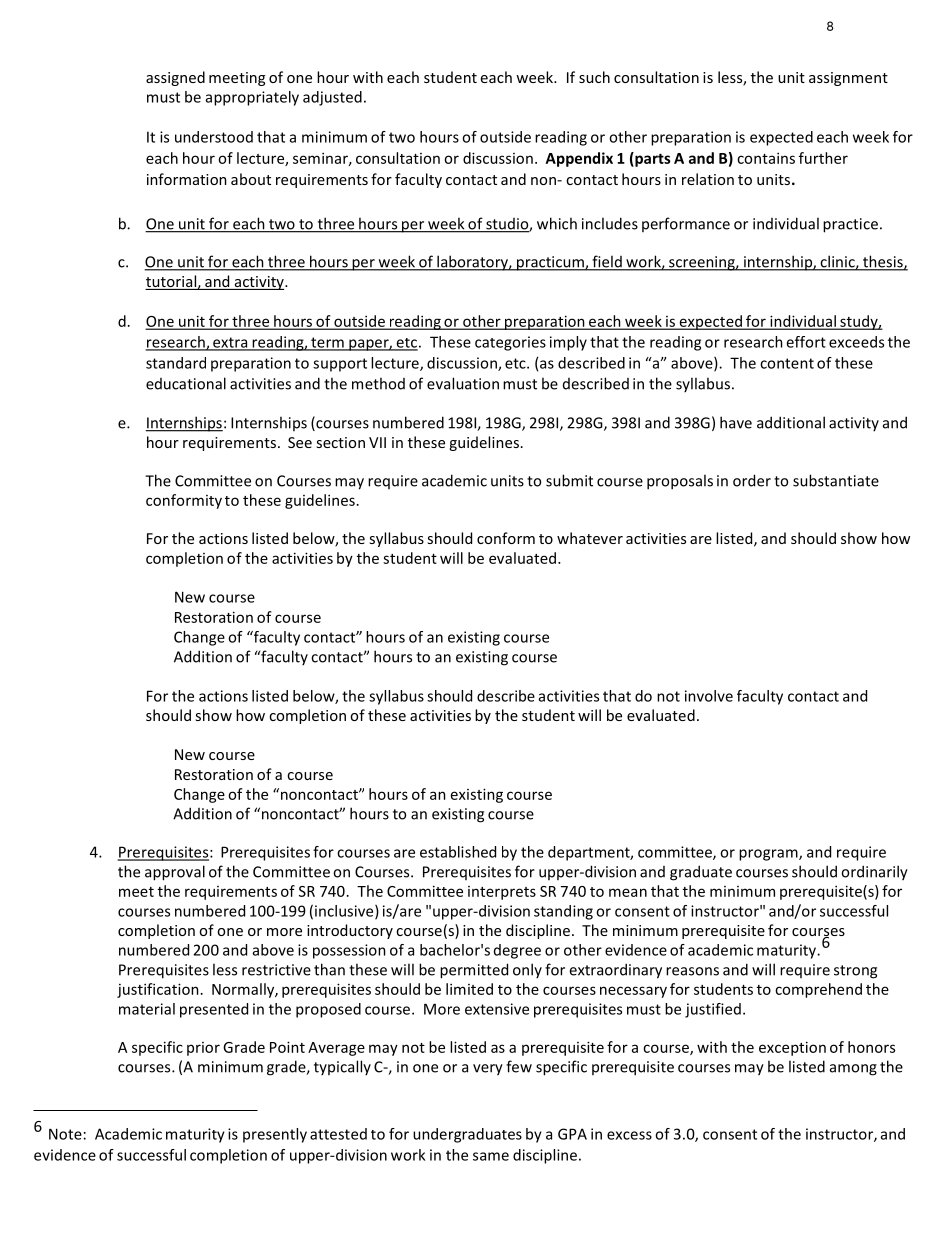 This document has width=952, height=1233. I want to click on Appendix, so click(579, 159).
